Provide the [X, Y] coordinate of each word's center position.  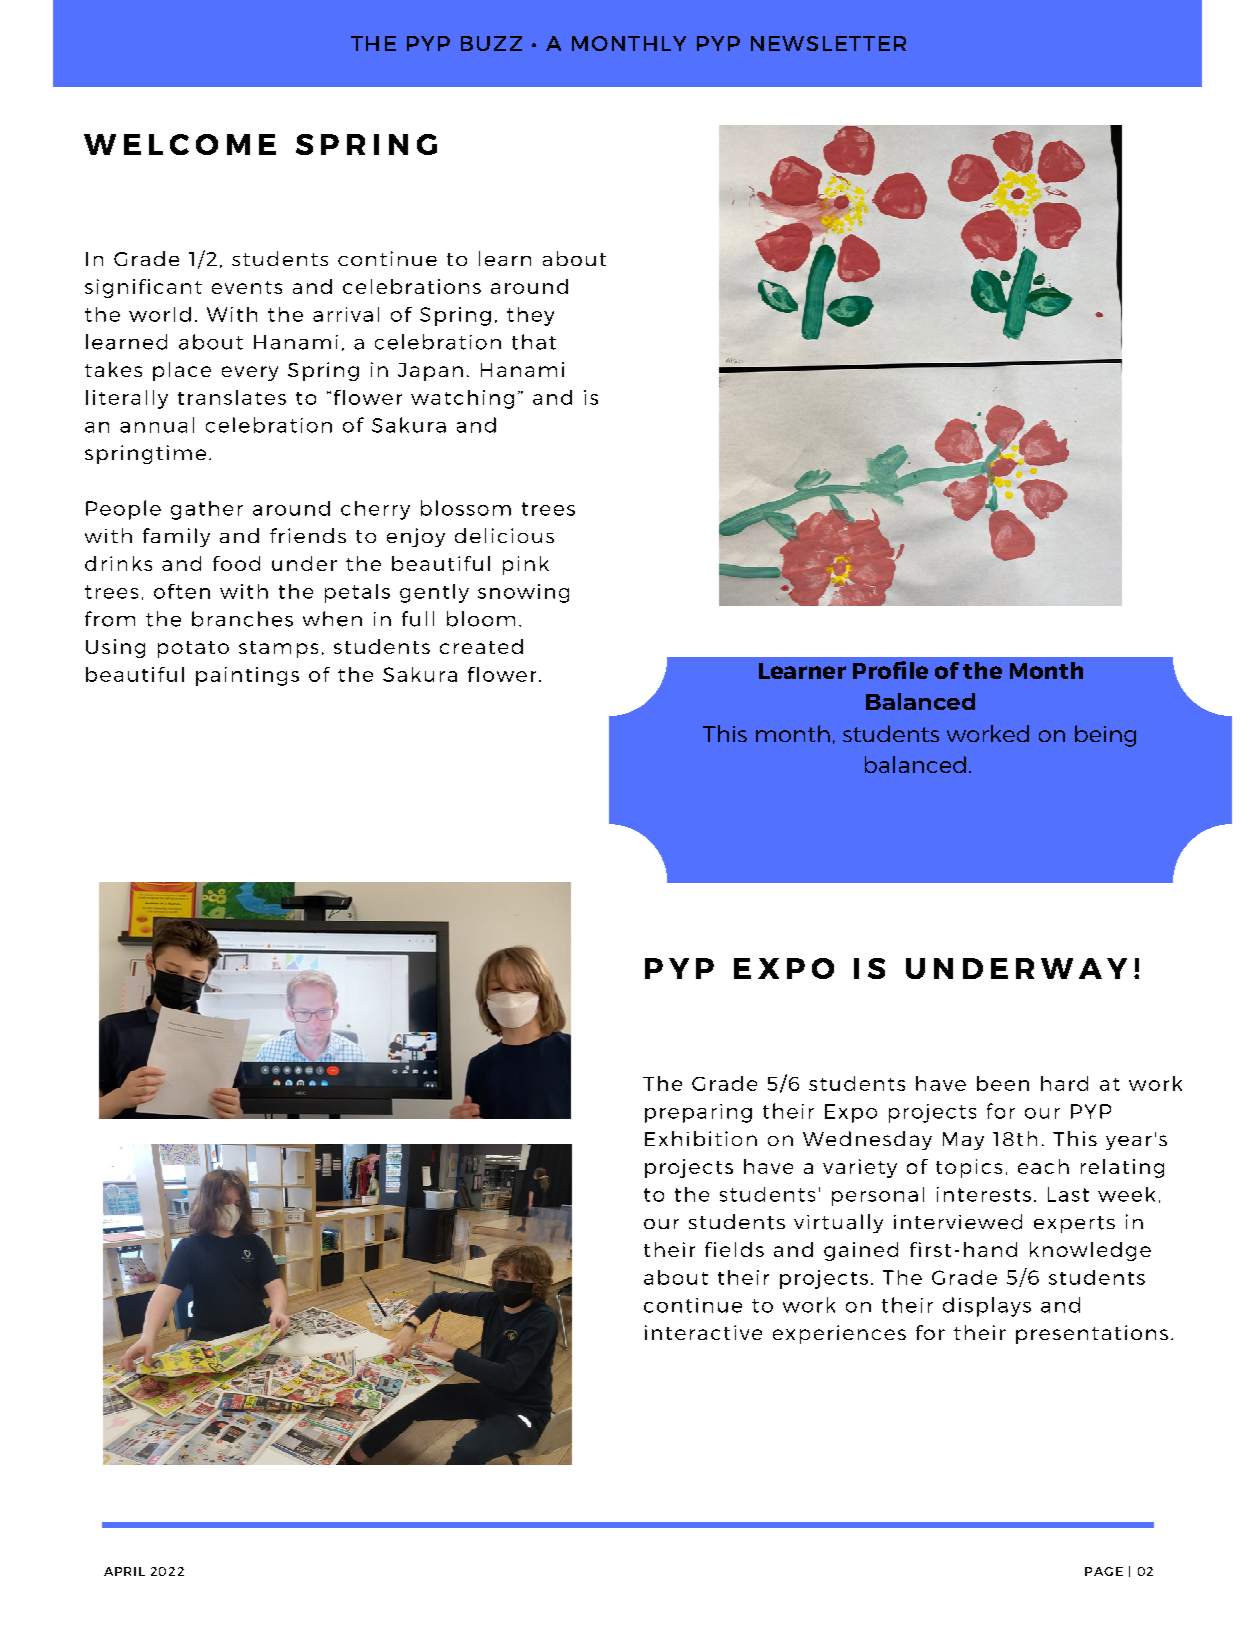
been [1003, 1083]
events [247, 287]
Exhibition [701, 1138]
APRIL [124, 1571]
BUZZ [491, 43]
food [236, 563]
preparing [698, 1113]
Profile [890, 670]
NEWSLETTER [828, 43]
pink [526, 565]
